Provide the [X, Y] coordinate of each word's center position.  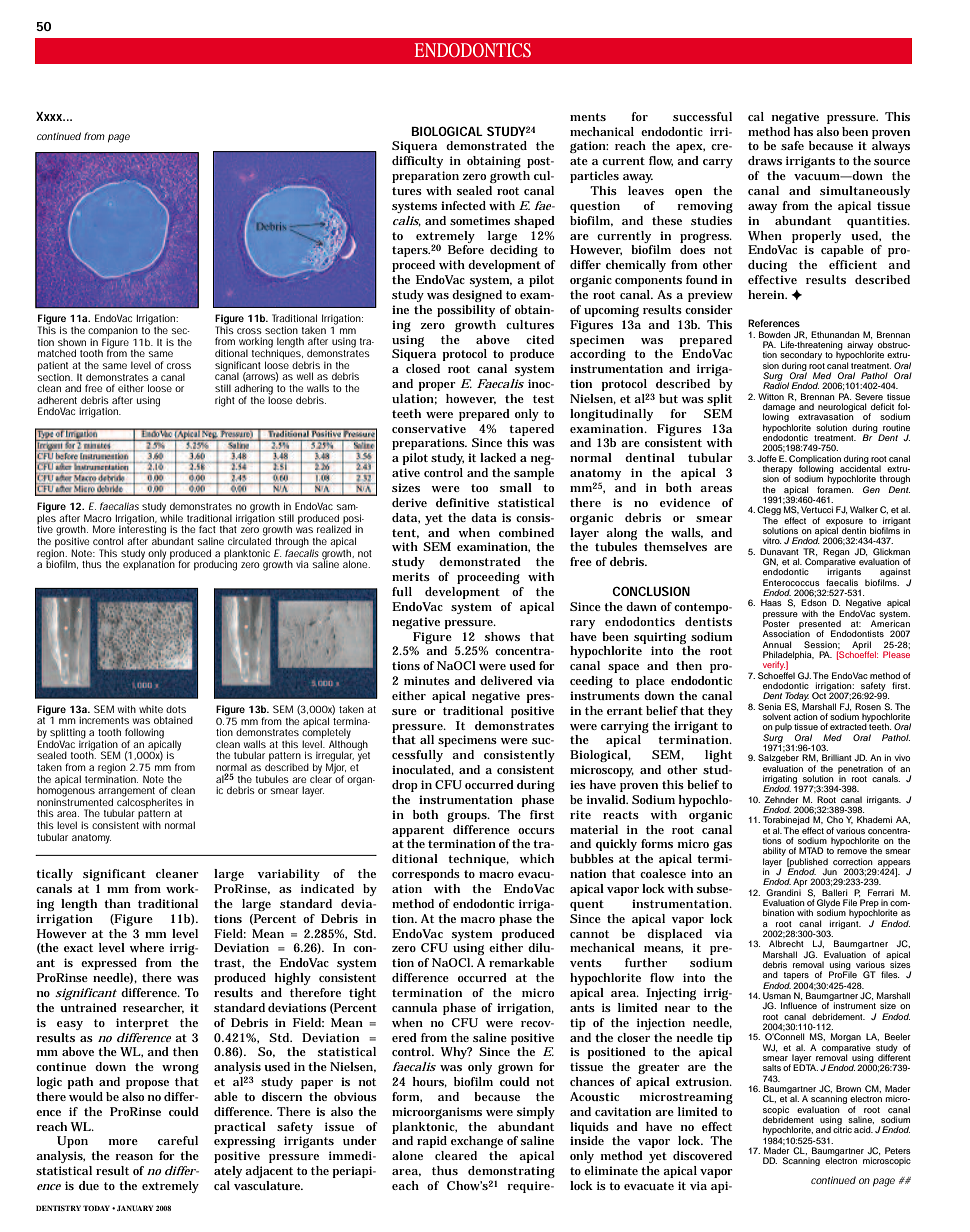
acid [863, 1129]
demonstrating [511, 1173]
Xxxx [50, 116]
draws [765, 160]
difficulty [417, 162]
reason [134, 1157]
